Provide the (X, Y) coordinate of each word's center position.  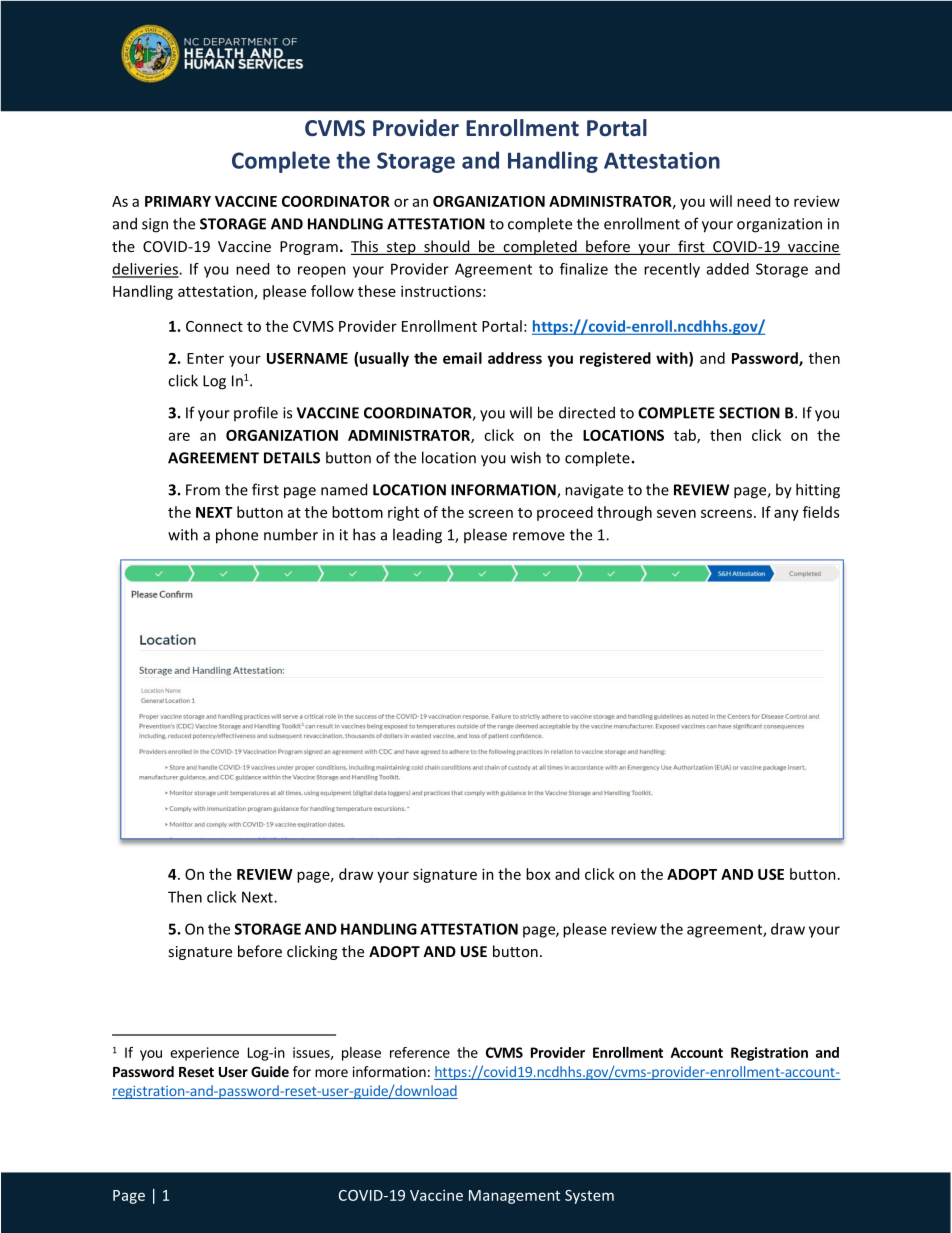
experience (204, 1054)
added (728, 269)
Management (514, 1197)
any (786, 515)
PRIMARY (178, 201)
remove (539, 536)
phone (237, 536)
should (446, 246)
